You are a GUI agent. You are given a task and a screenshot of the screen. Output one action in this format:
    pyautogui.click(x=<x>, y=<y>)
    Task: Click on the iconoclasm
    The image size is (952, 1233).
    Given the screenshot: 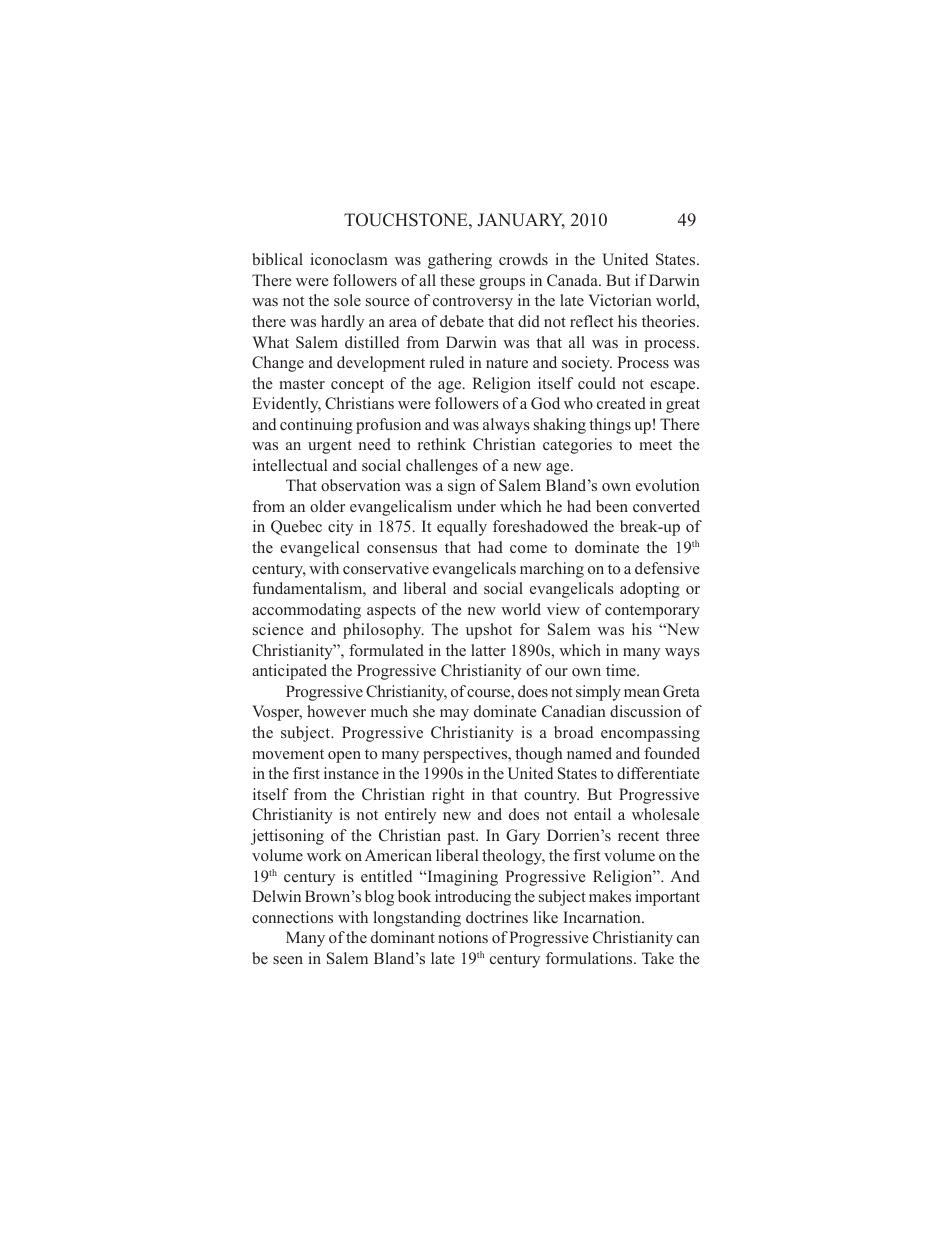 What is the action you would take?
    pyautogui.click(x=349, y=259)
